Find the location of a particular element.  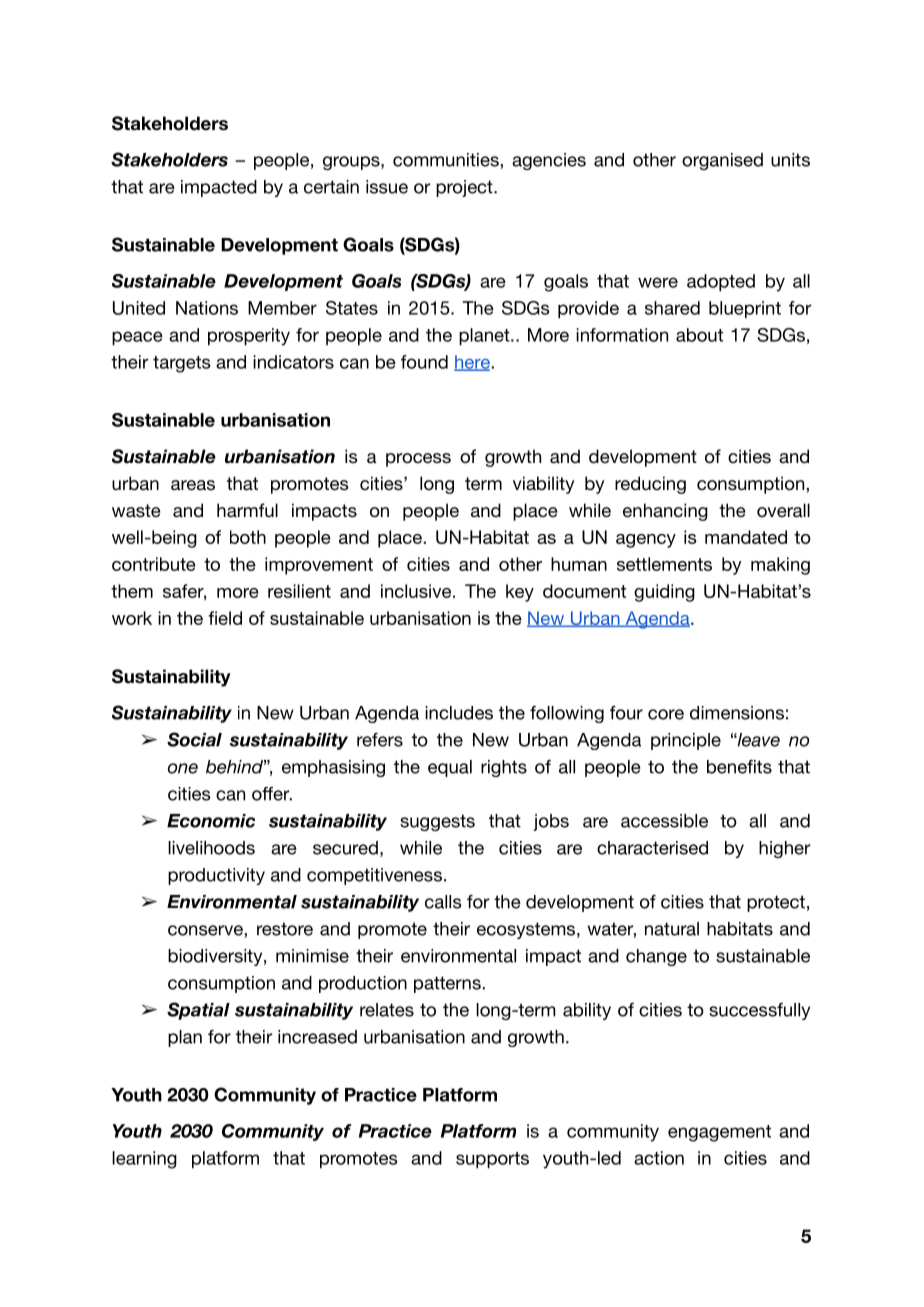

dimensions is located at coordinates (737, 713).
